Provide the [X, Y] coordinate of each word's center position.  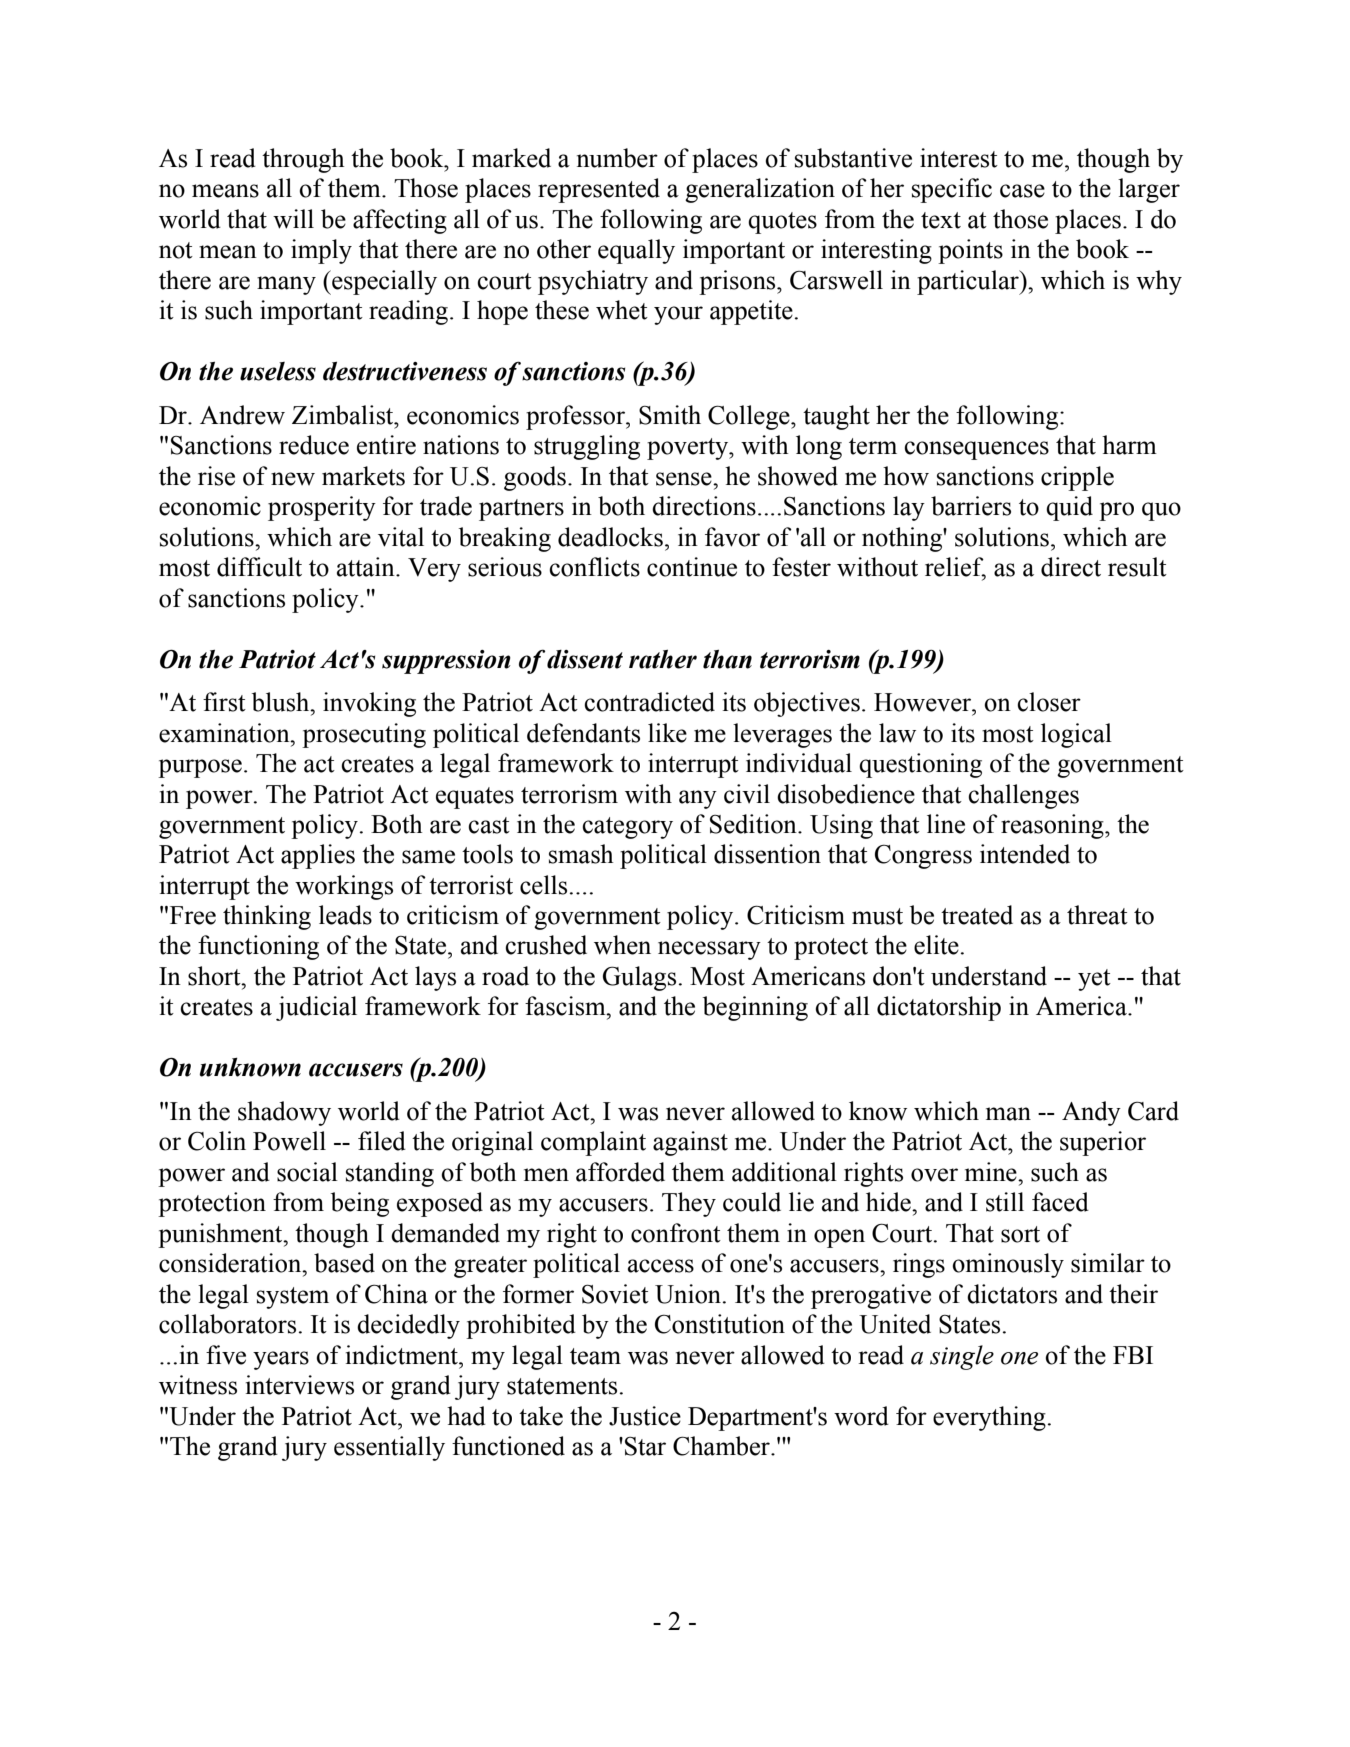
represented [599, 190]
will [293, 219]
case [1022, 191]
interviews [300, 1385]
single [962, 1357]
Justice [645, 1416]
